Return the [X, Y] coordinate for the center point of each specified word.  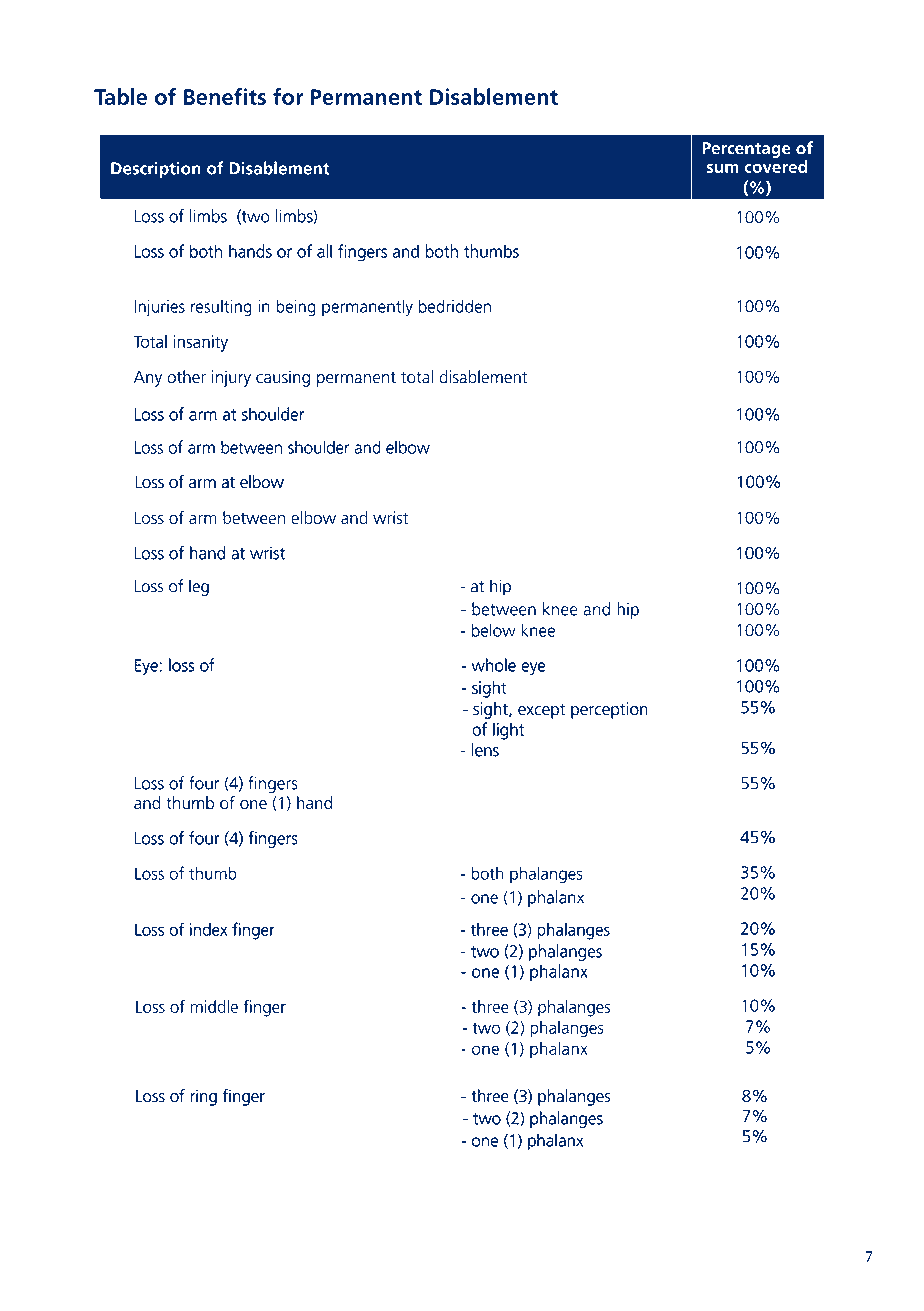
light [508, 731]
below [494, 630]
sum [722, 168]
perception [609, 710]
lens [485, 750]
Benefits [225, 96]
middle [214, 1006]
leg [199, 587]
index [208, 929]
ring [204, 1097]
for [288, 96]
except [541, 711]
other [186, 377]
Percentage [746, 150]
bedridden [455, 306]
